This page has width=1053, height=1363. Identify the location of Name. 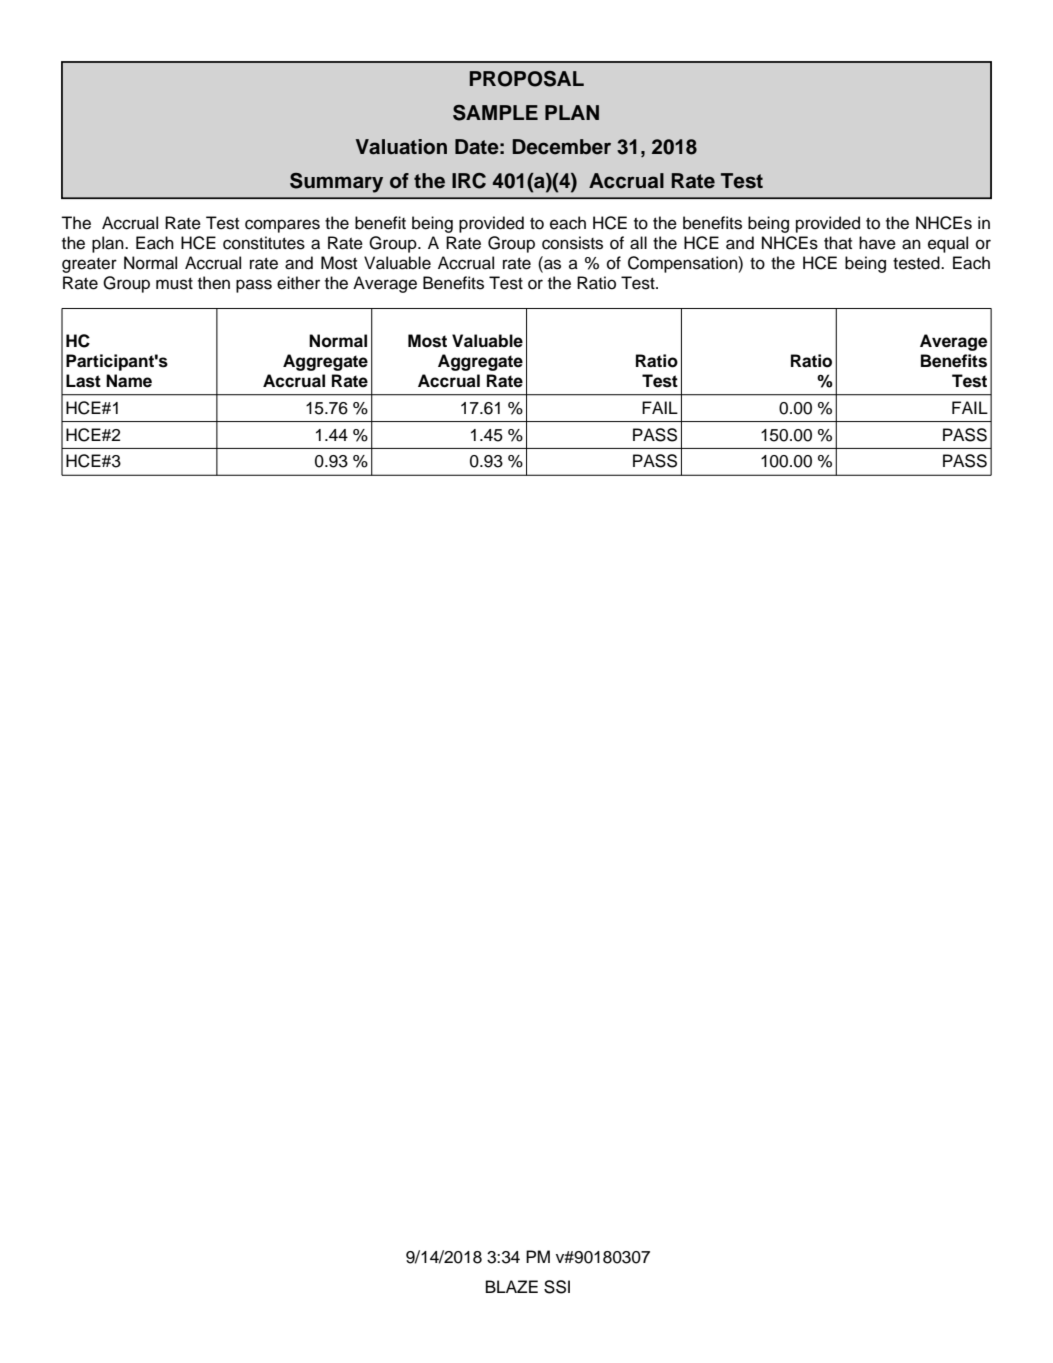
(129, 381).
